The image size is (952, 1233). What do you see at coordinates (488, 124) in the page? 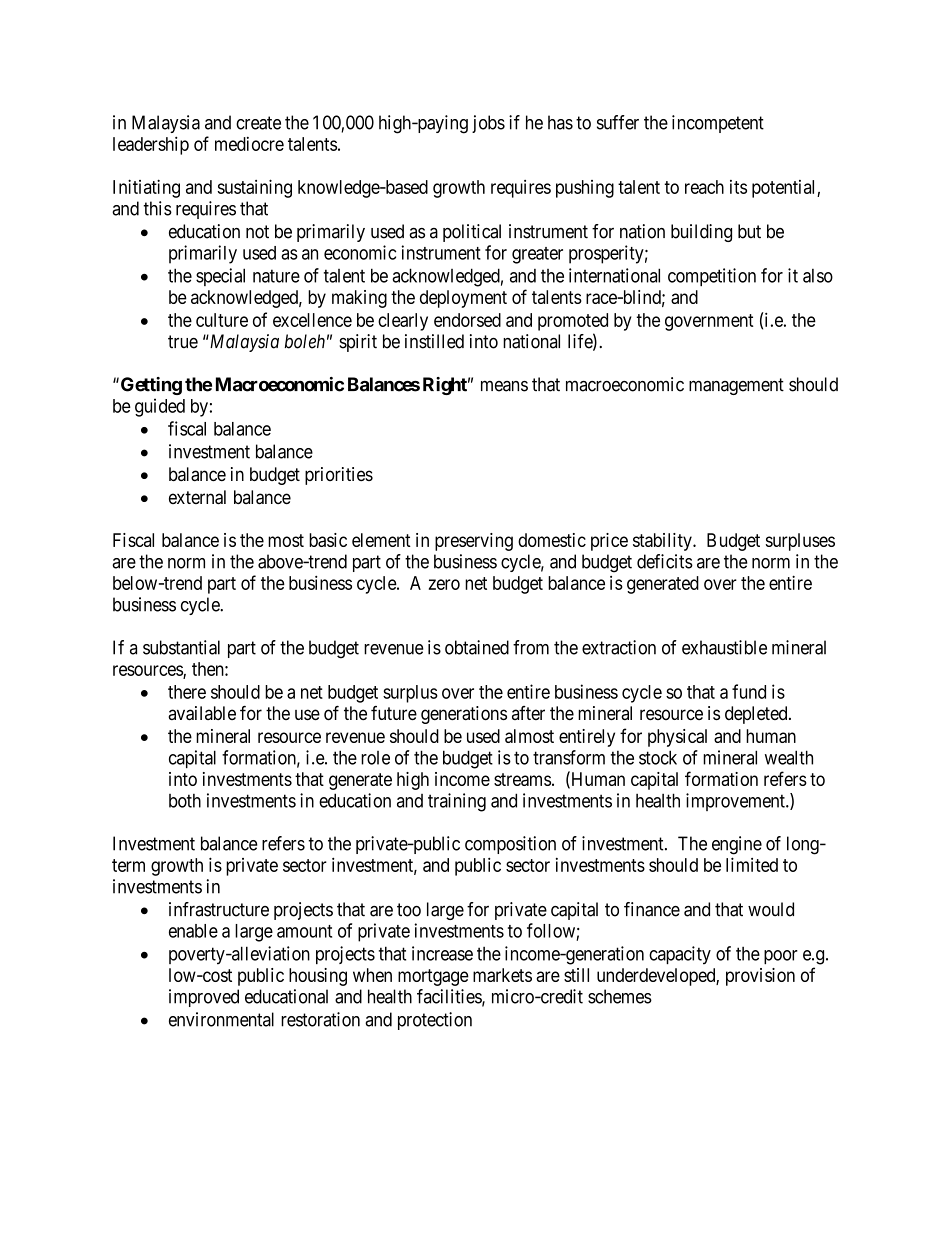
I see `jobs` at bounding box center [488, 124].
